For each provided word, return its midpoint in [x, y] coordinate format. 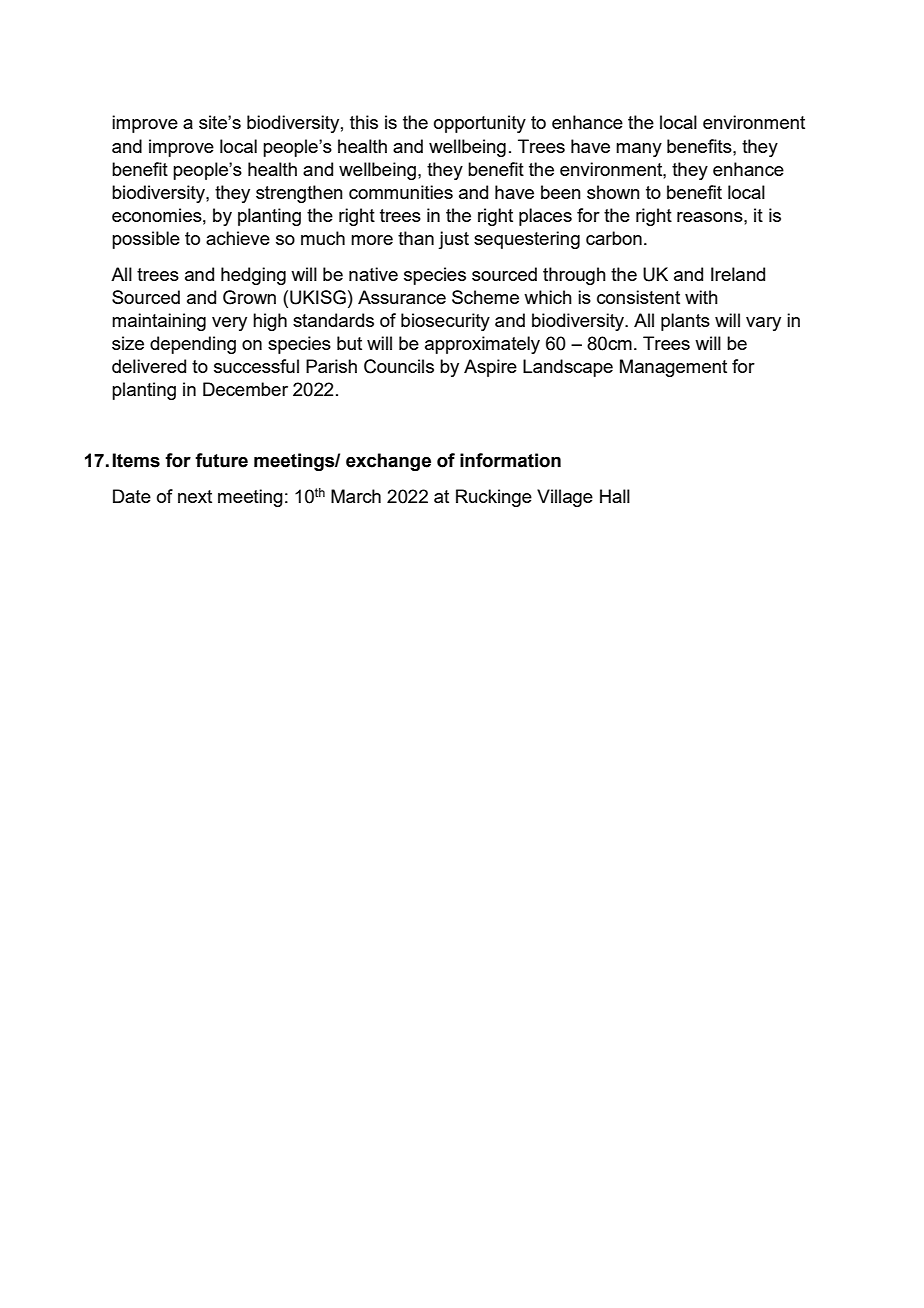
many [639, 150]
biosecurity [445, 322]
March [356, 496]
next [195, 496]
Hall [615, 496]
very [229, 324]
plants [685, 322]
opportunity [480, 124]
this [364, 122]
